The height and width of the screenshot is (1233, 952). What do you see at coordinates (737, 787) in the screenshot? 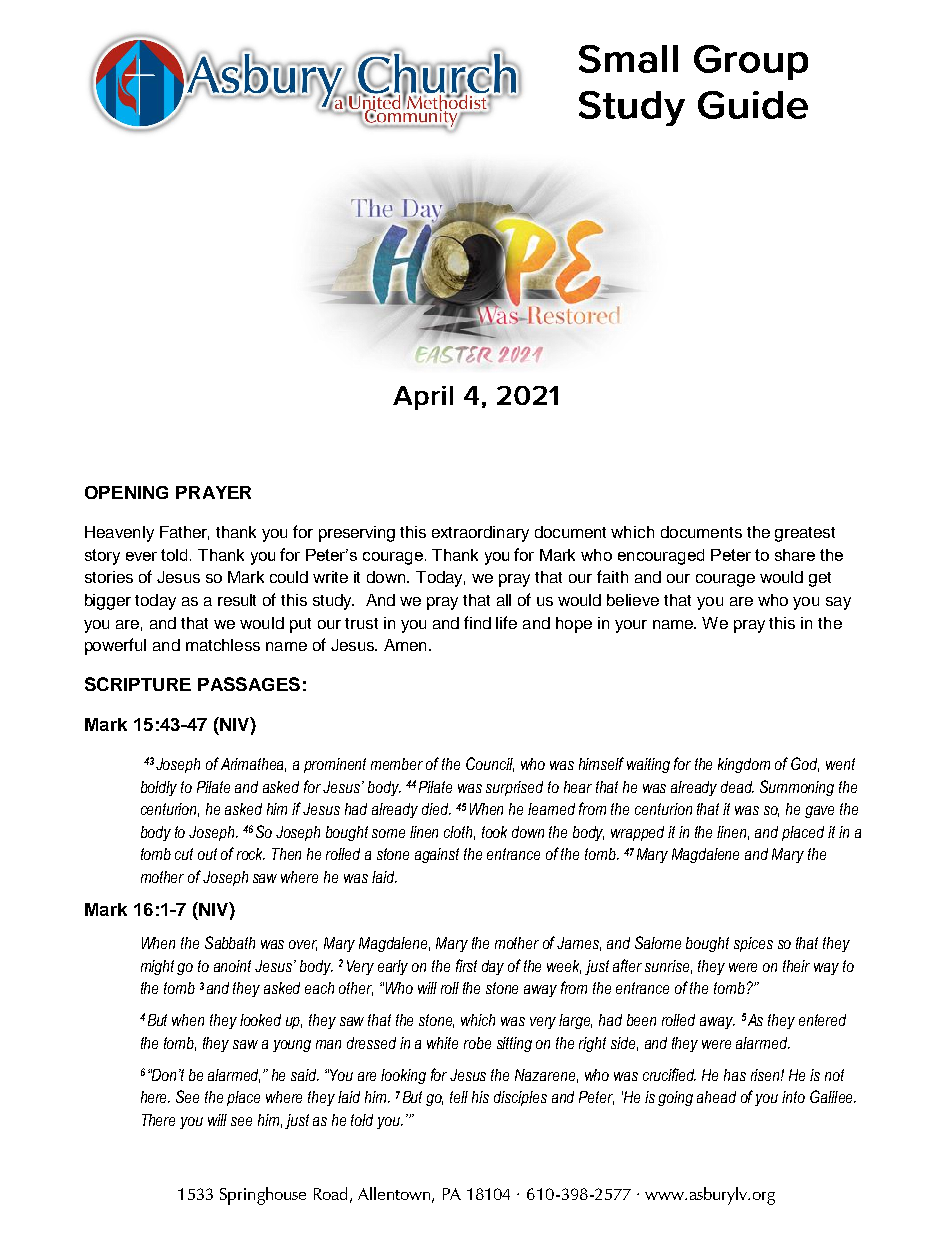
I see `dead` at bounding box center [737, 787].
